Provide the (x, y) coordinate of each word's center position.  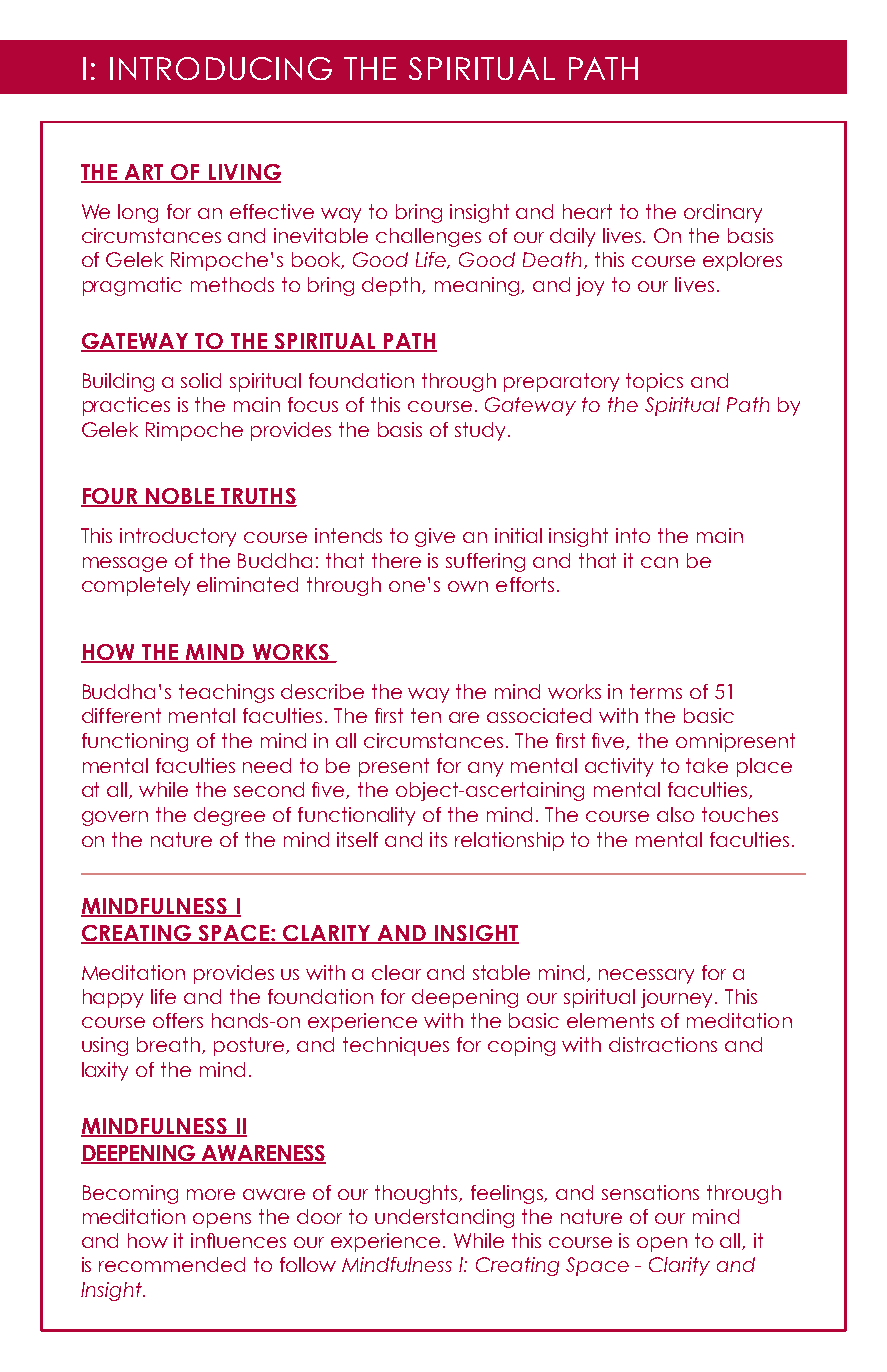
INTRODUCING (221, 68)
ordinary (723, 213)
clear (396, 972)
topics (654, 382)
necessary (646, 976)
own (468, 586)
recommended (172, 1264)
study (480, 431)
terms (656, 691)
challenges (428, 237)
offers (178, 1020)
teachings (226, 693)
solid (201, 380)
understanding (444, 1218)
